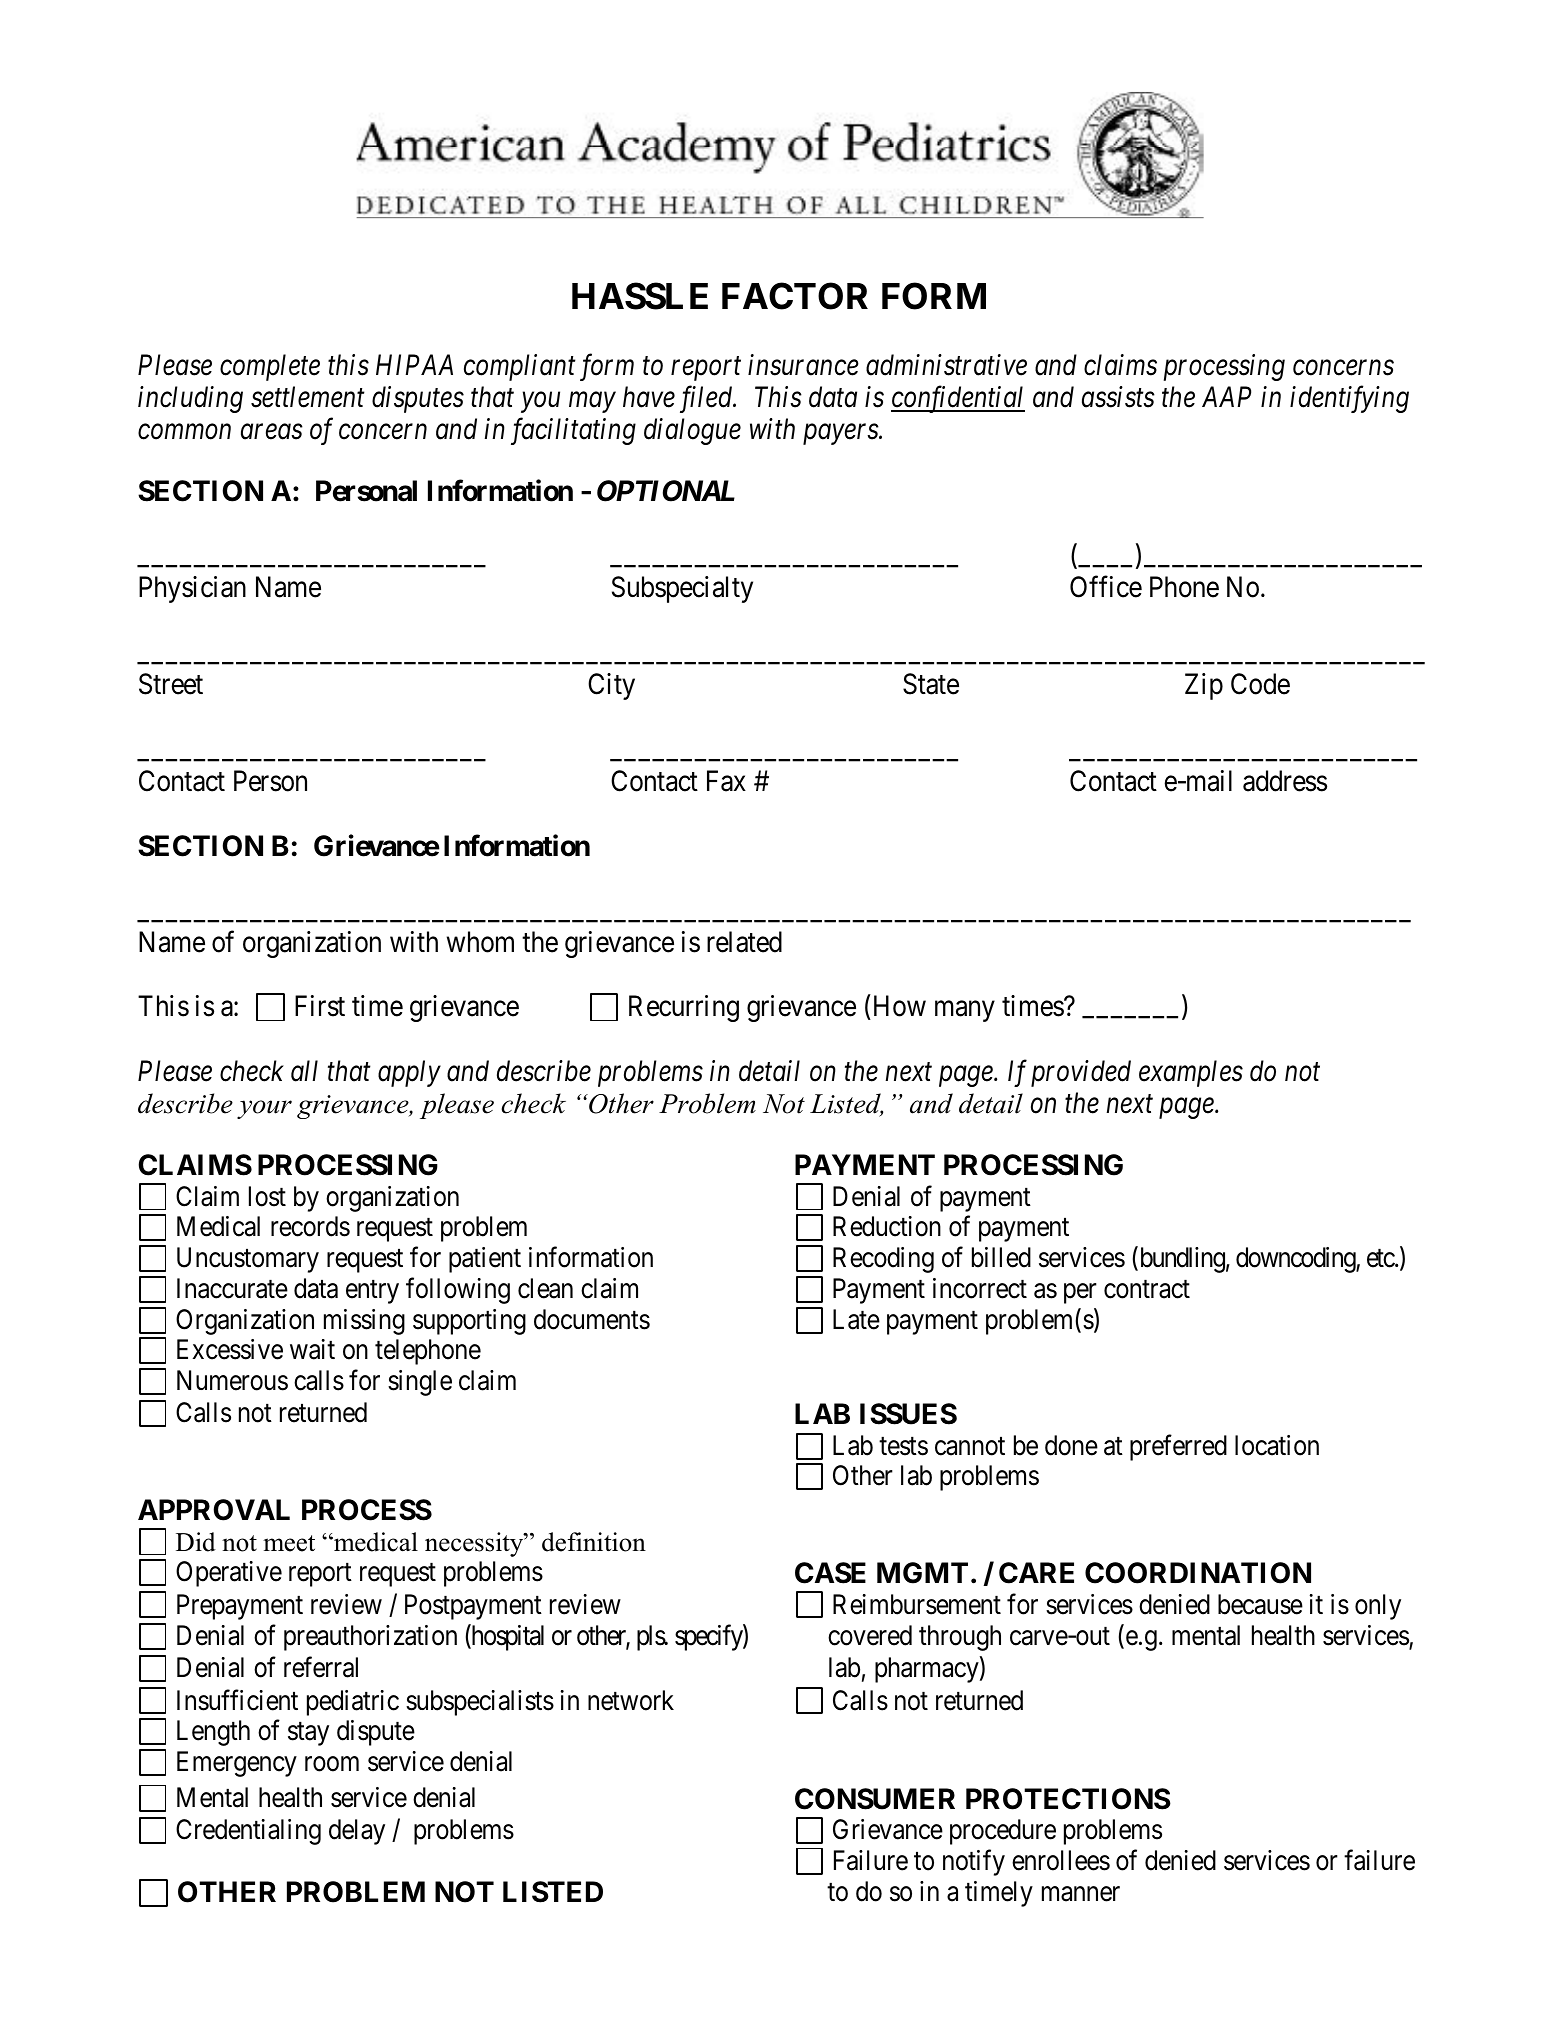 Image resolution: width=1560 pixels, height=2018 pixels. I want to click on delay, so click(357, 1832).
